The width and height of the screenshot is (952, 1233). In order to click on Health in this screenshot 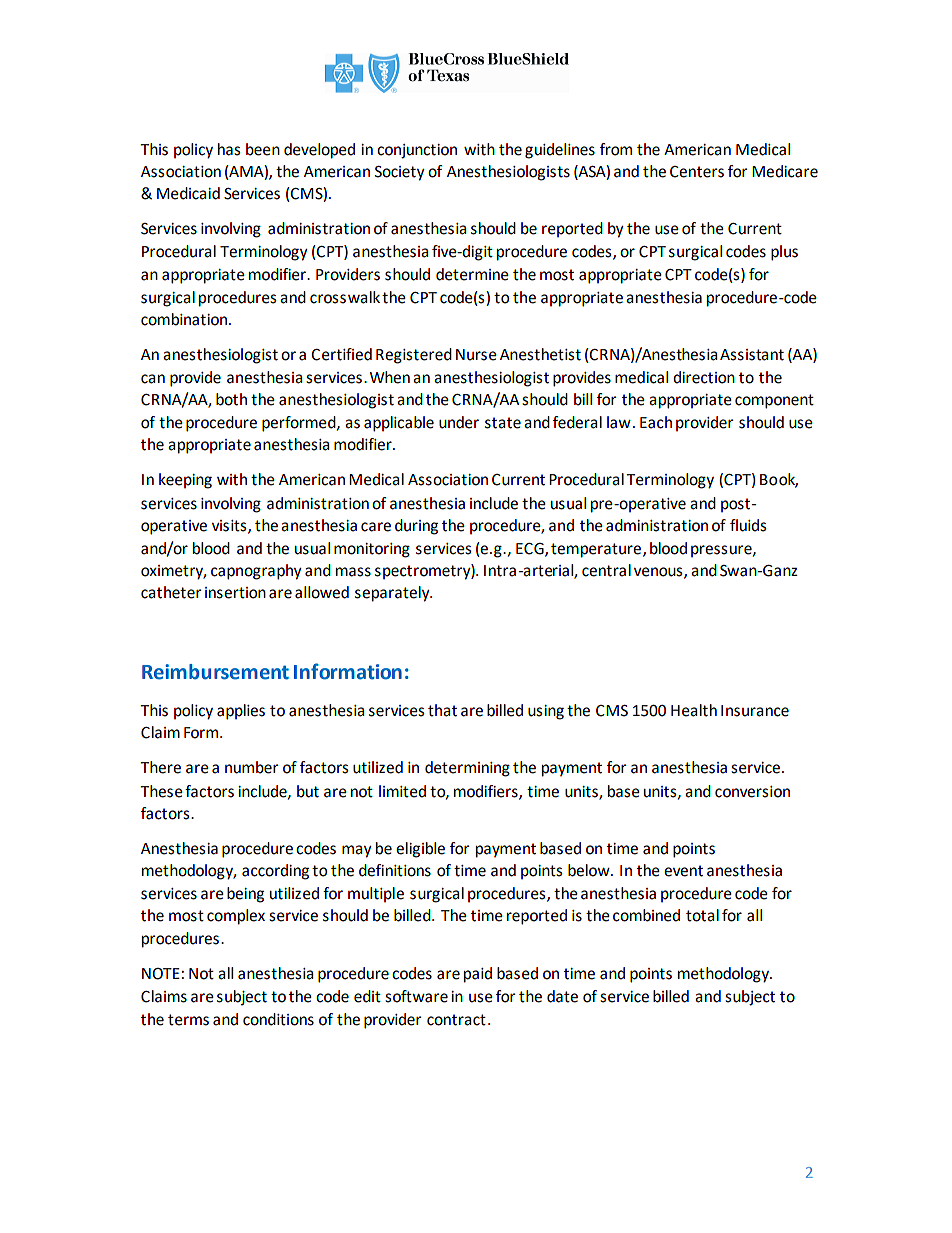, I will do `click(694, 710)`.
